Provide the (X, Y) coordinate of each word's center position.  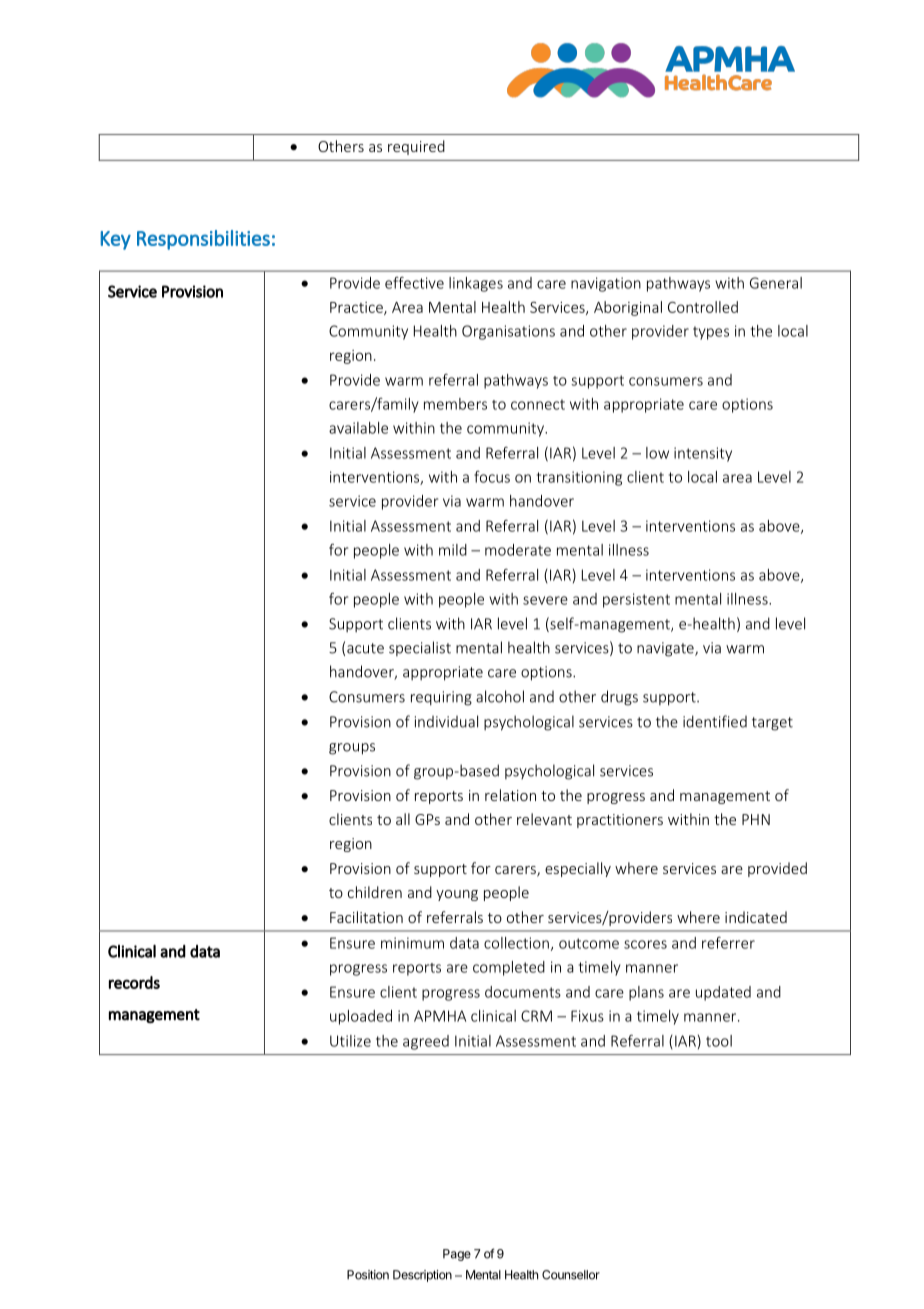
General (776, 283)
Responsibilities (203, 240)
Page (457, 1255)
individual (446, 721)
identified (715, 721)
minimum (412, 943)
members (455, 404)
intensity (703, 454)
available (358, 428)
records (134, 982)
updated (723, 993)
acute (365, 648)
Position (368, 1275)
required (416, 147)
